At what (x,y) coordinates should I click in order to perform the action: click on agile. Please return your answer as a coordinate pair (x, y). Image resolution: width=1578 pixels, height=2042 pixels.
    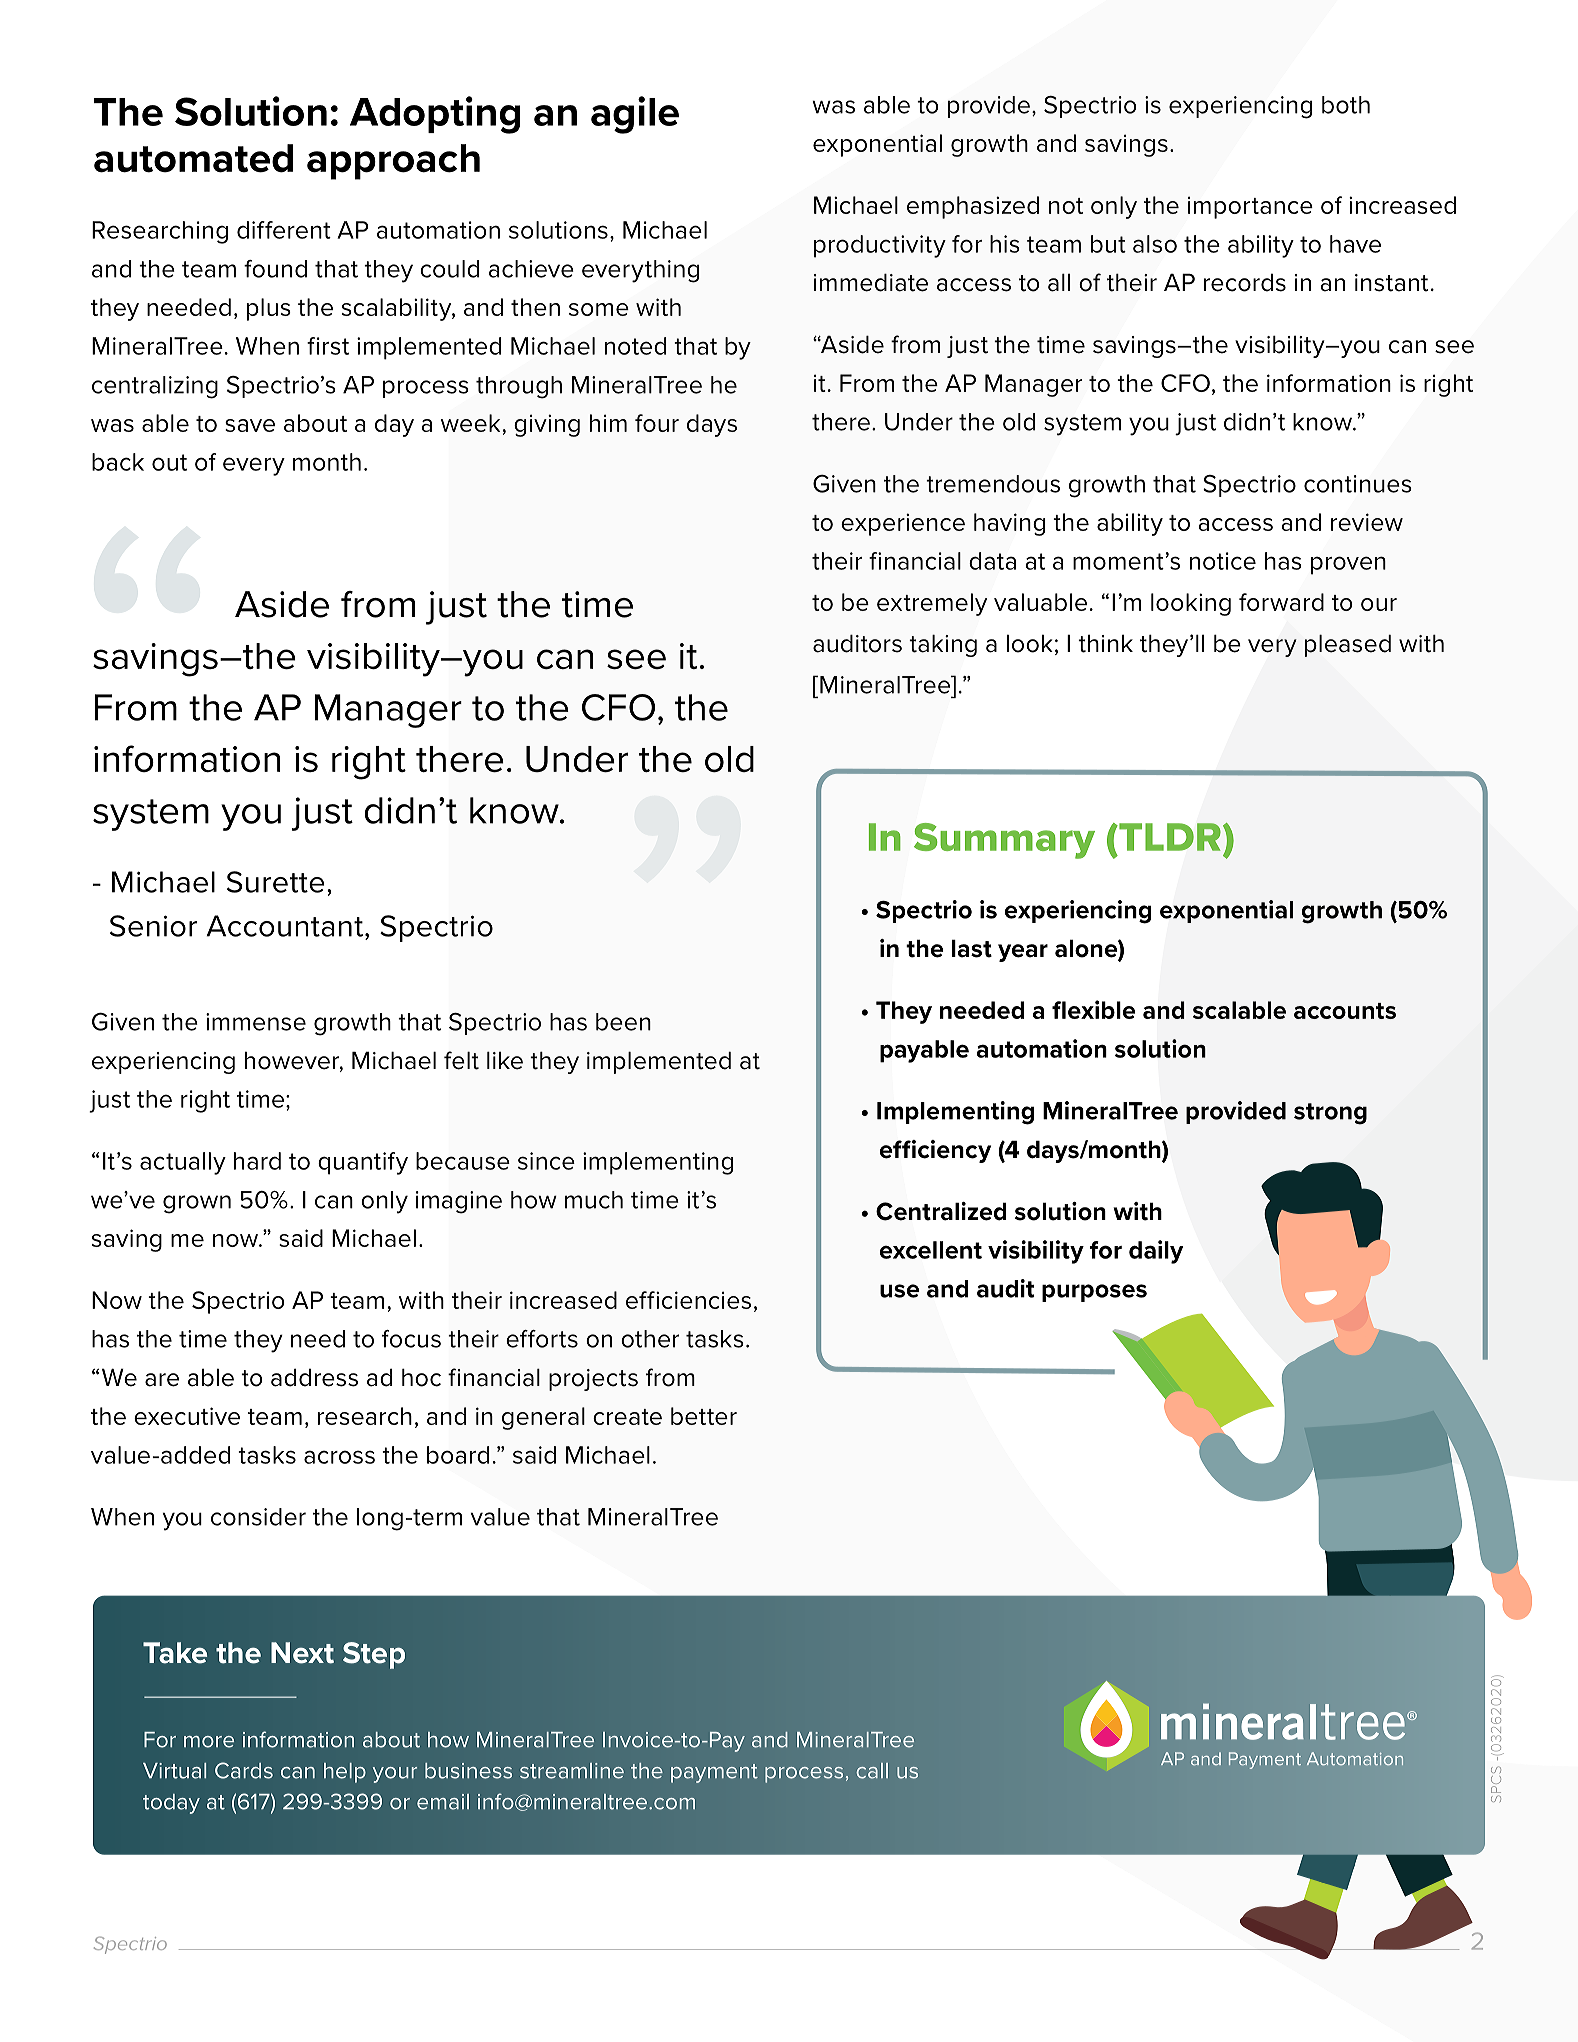
    Looking at the image, I should click on (635, 115).
